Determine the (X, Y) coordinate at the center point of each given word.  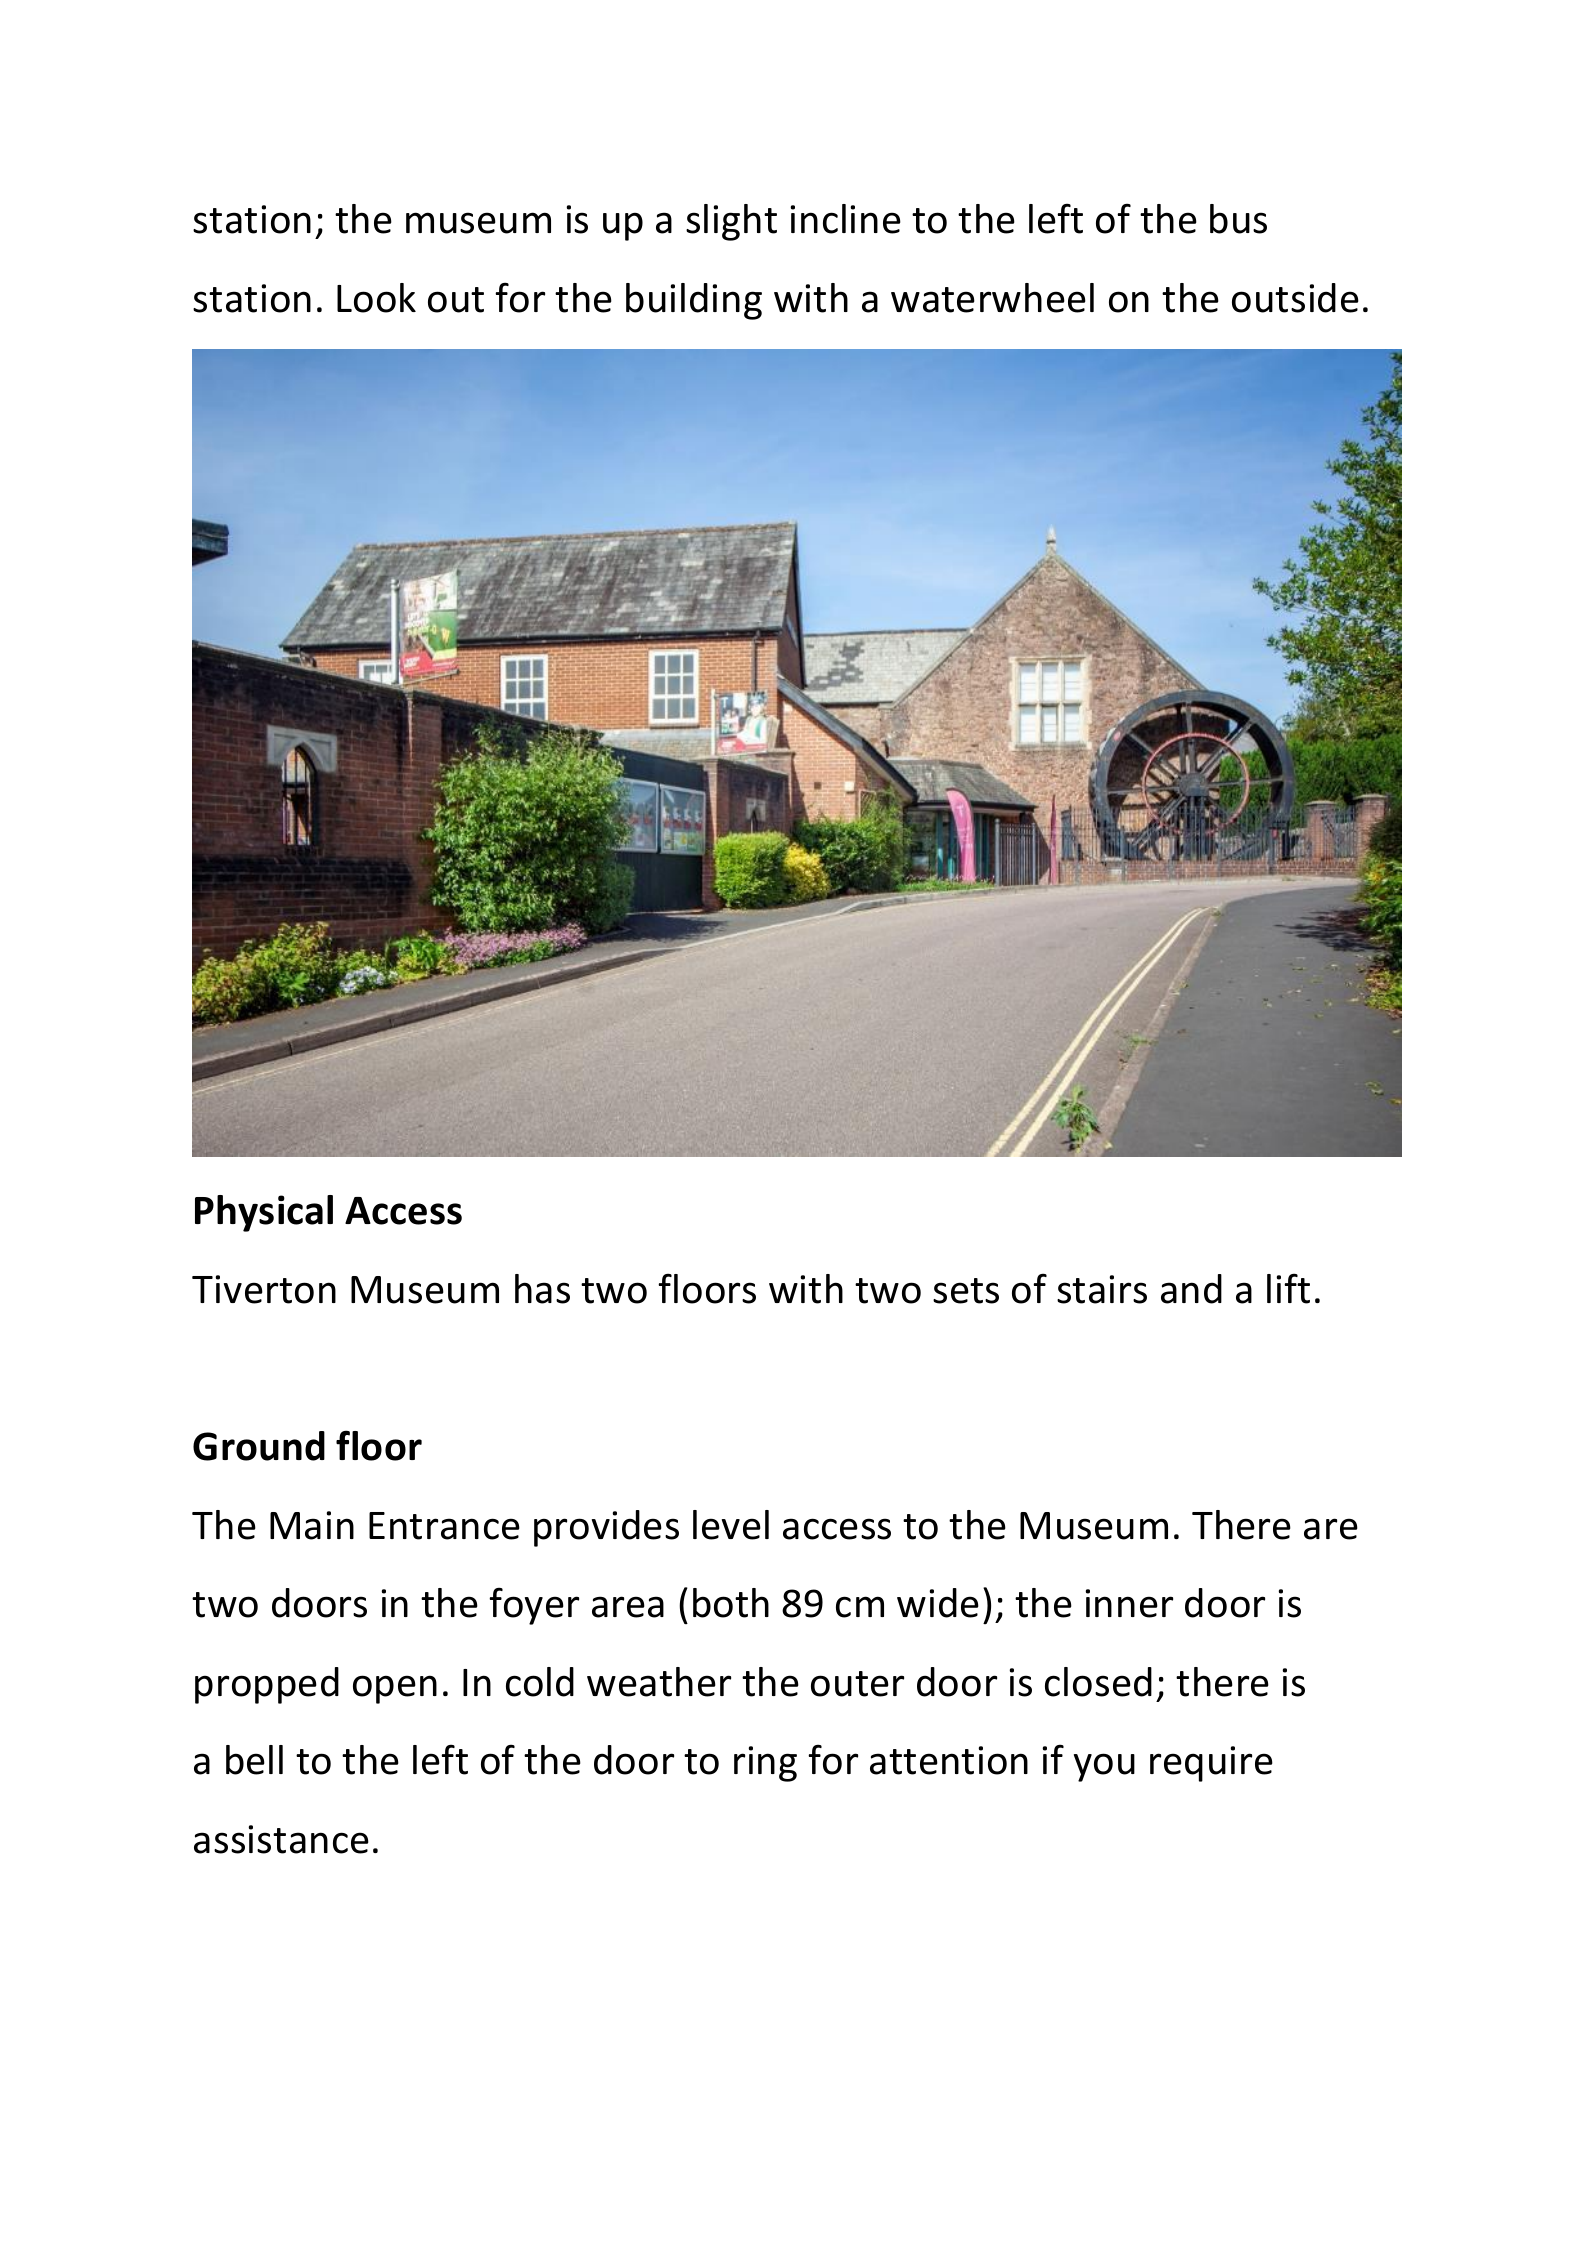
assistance (281, 1839)
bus (1238, 219)
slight (731, 222)
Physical (264, 1213)
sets (966, 1291)
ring (765, 1764)
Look (376, 298)
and (1191, 1289)
